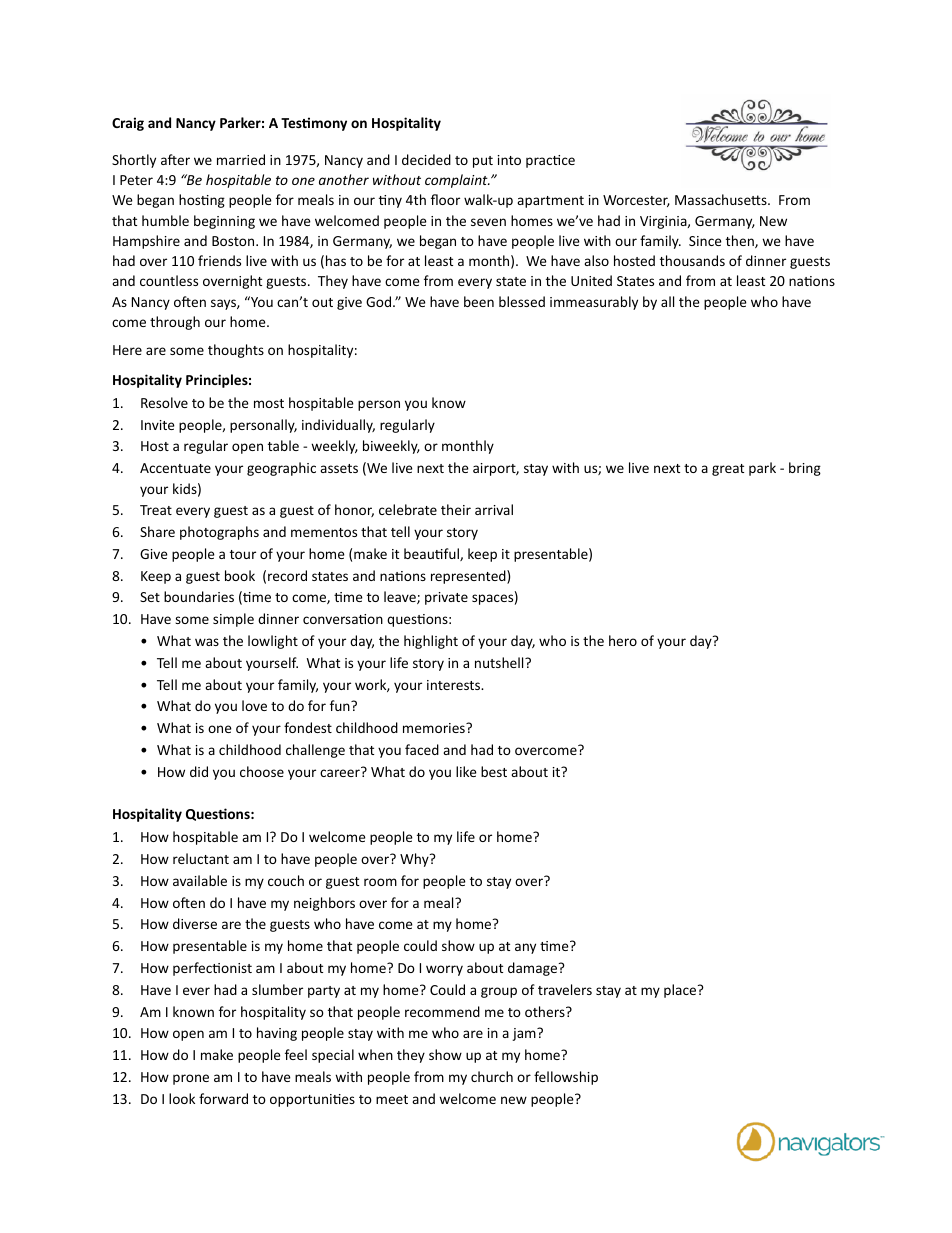 The width and height of the page is (952, 1233). What do you see at coordinates (623, 640) in the page?
I see `hero` at bounding box center [623, 640].
